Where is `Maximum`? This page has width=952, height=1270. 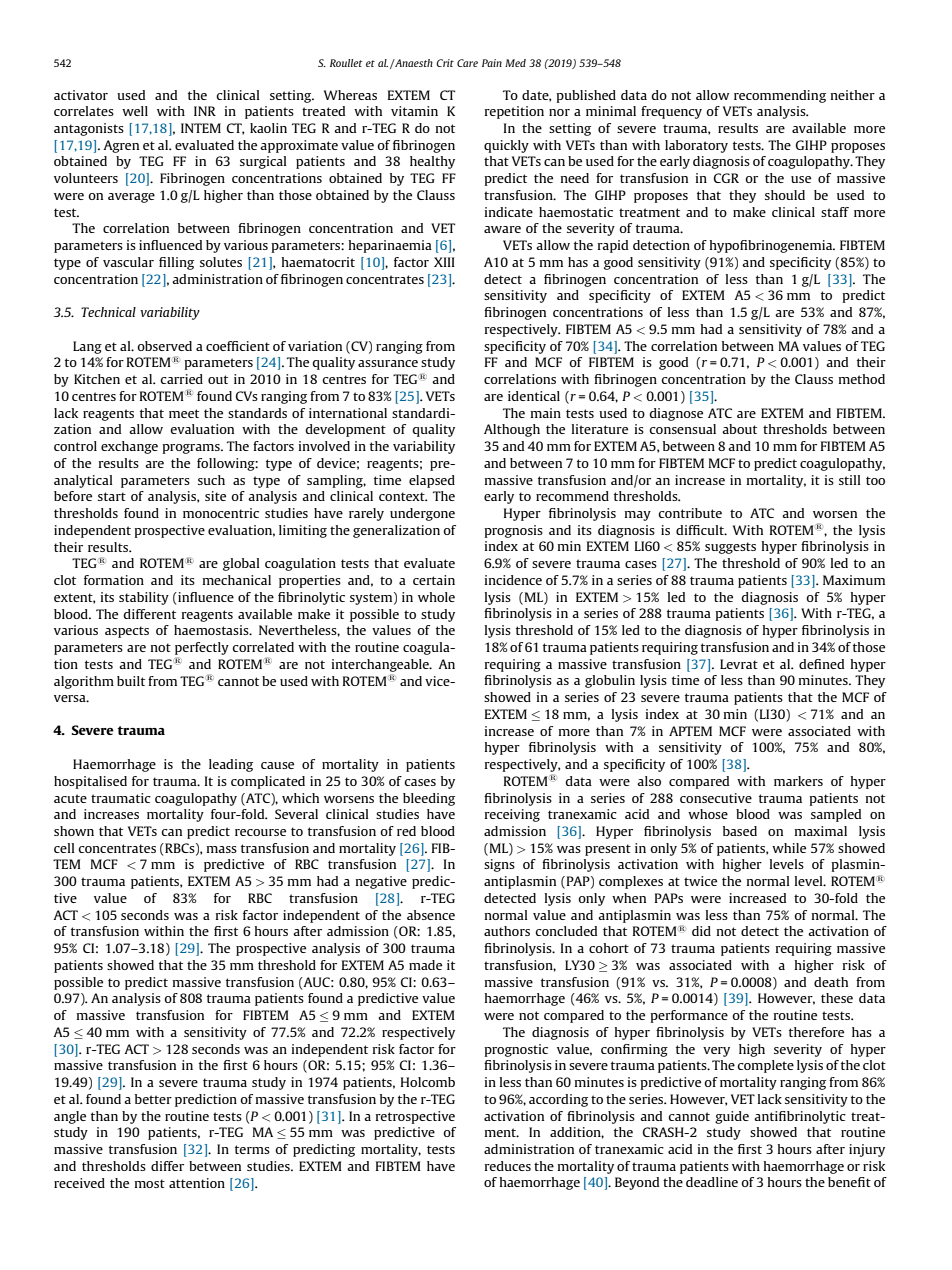 Maximum is located at coordinates (854, 580).
